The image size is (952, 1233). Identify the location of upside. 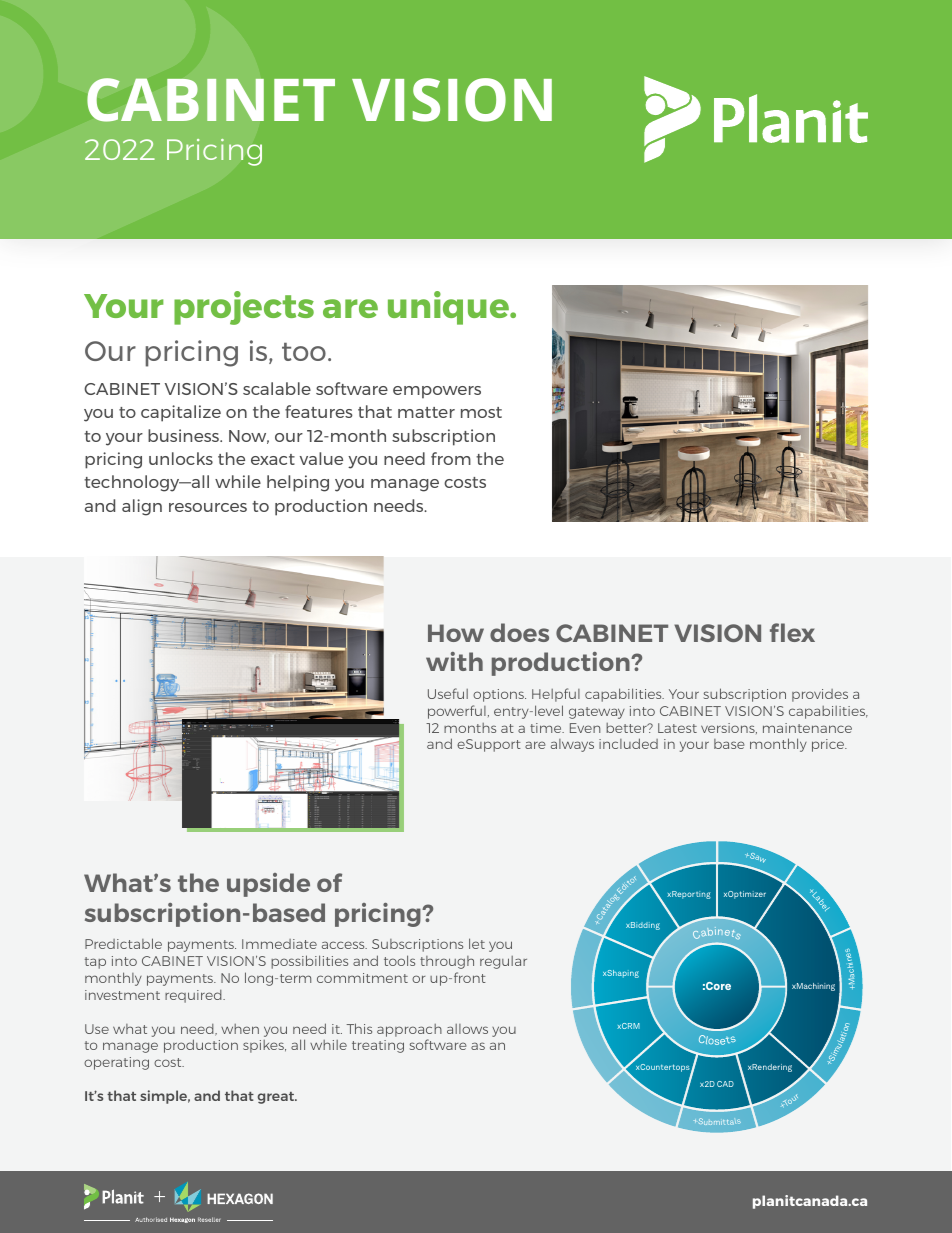
(268, 885).
